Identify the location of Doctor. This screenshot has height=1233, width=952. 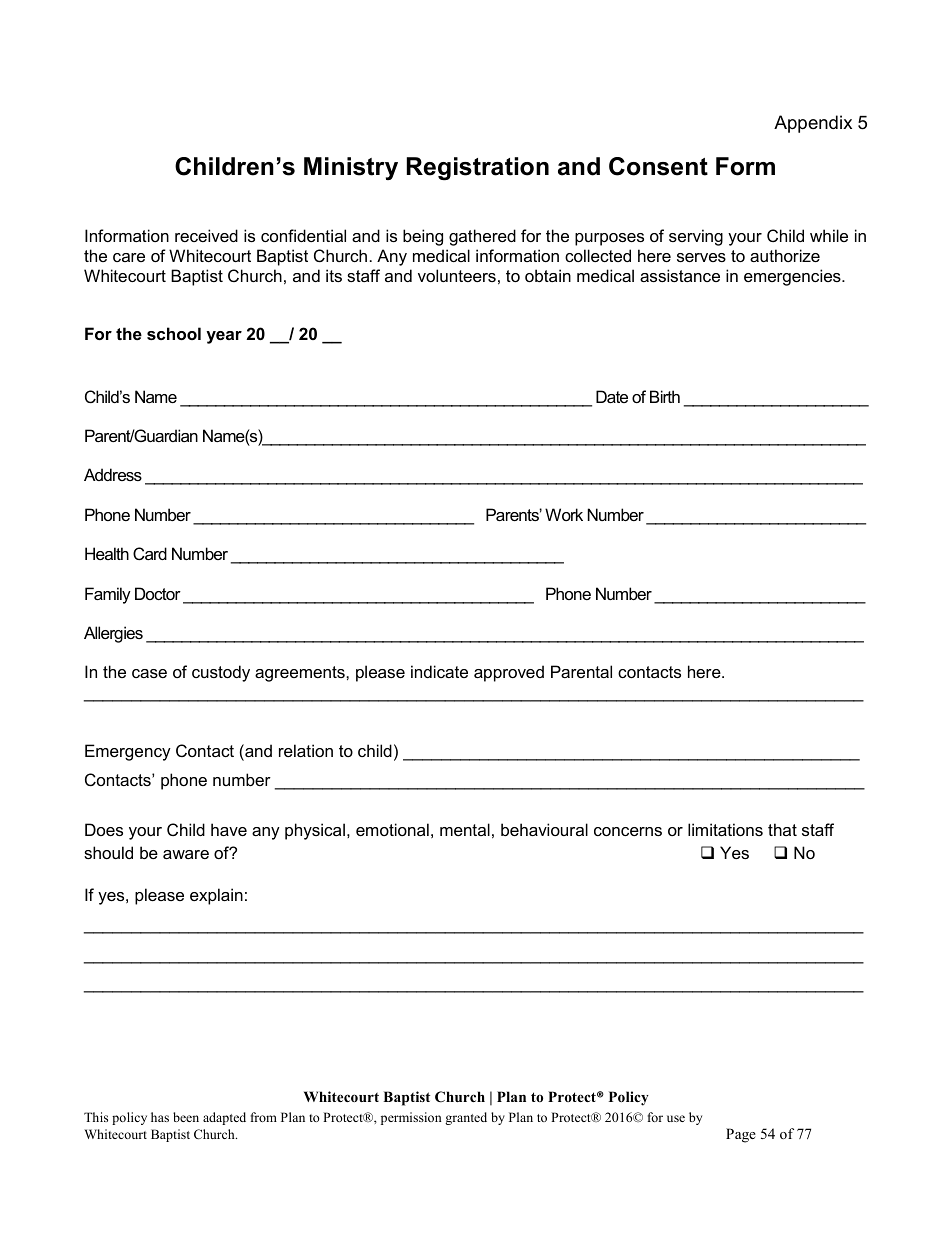
(158, 593).
